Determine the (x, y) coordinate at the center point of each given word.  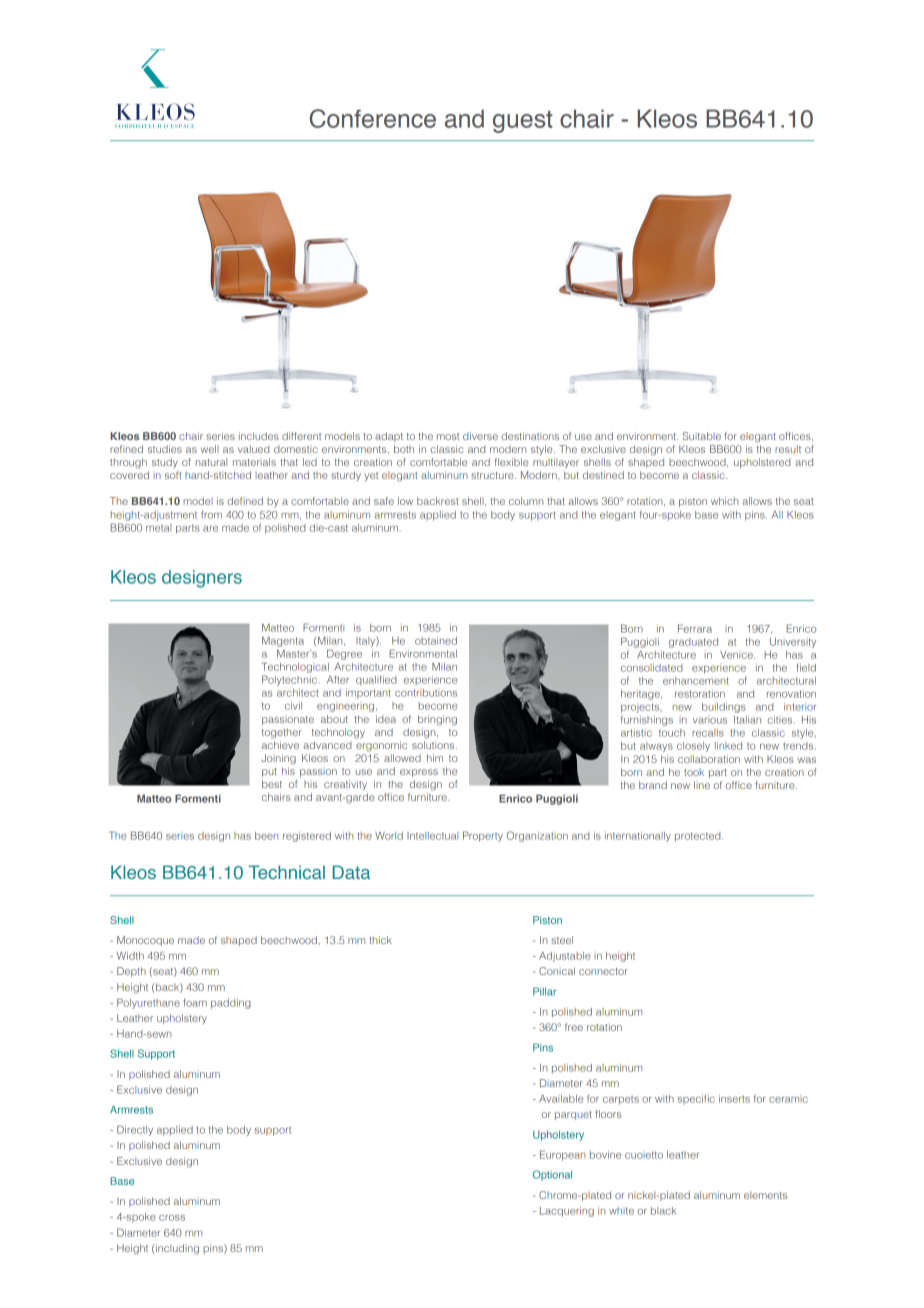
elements (765, 1195)
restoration (700, 694)
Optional (552, 1175)
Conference (373, 118)
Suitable (702, 436)
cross (172, 1218)
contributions (426, 693)
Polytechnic (289, 680)
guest (523, 122)
